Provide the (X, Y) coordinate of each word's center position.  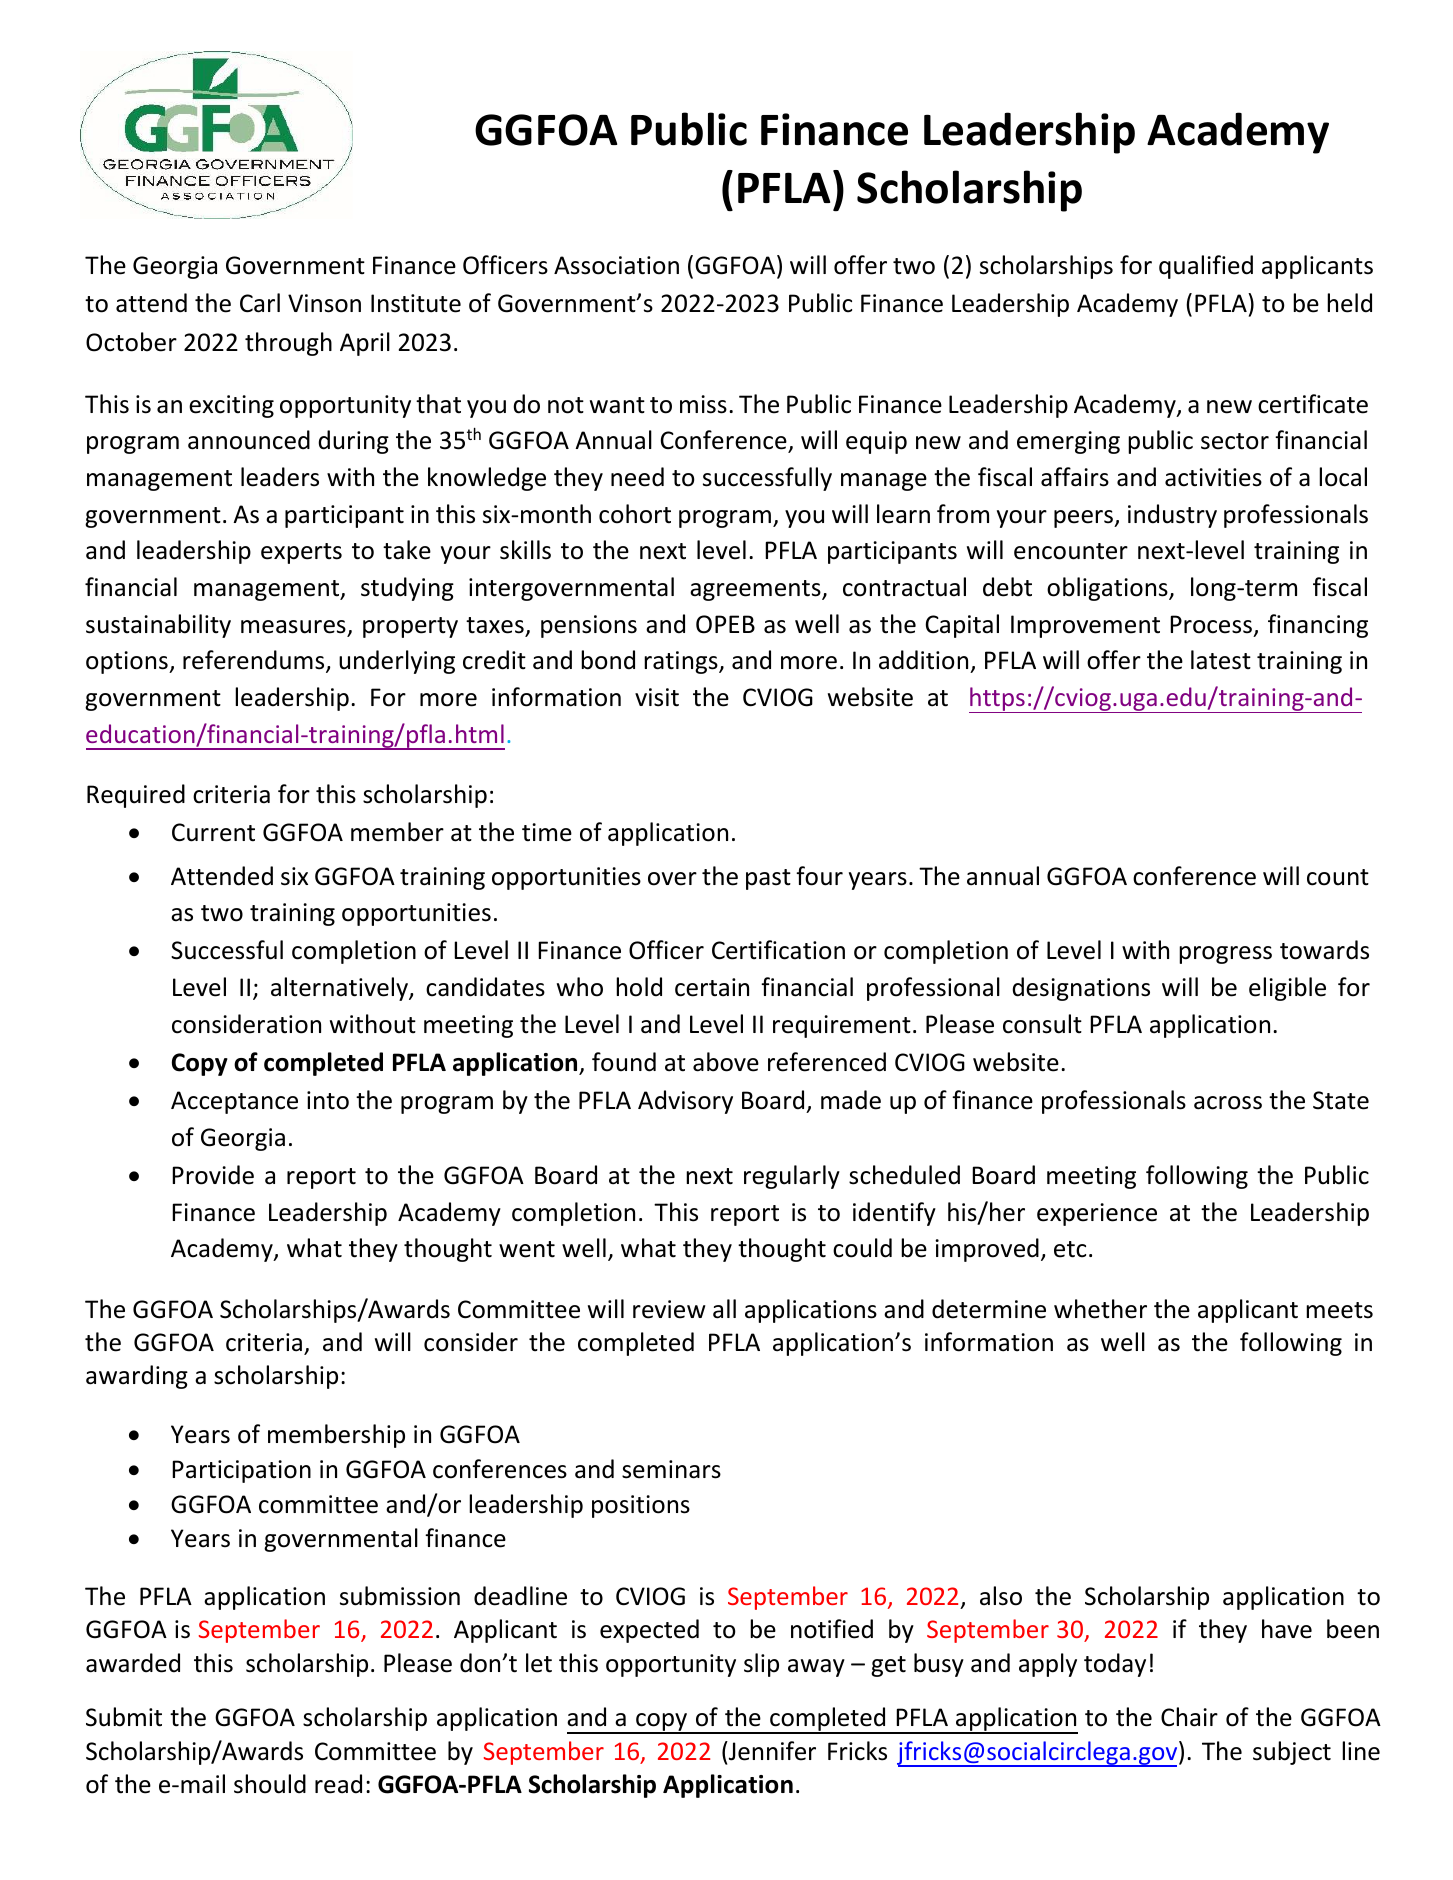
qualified (1206, 267)
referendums (255, 661)
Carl (260, 303)
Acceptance (234, 1102)
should (270, 1784)
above (726, 1062)
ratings (682, 662)
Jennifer (771, 1751)
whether (1100, 1309)
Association (616, 265)
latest (1221, 660)
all (724, 1309)
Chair (1189, 1717)
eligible (1287, 989)
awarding (137, 1377)
